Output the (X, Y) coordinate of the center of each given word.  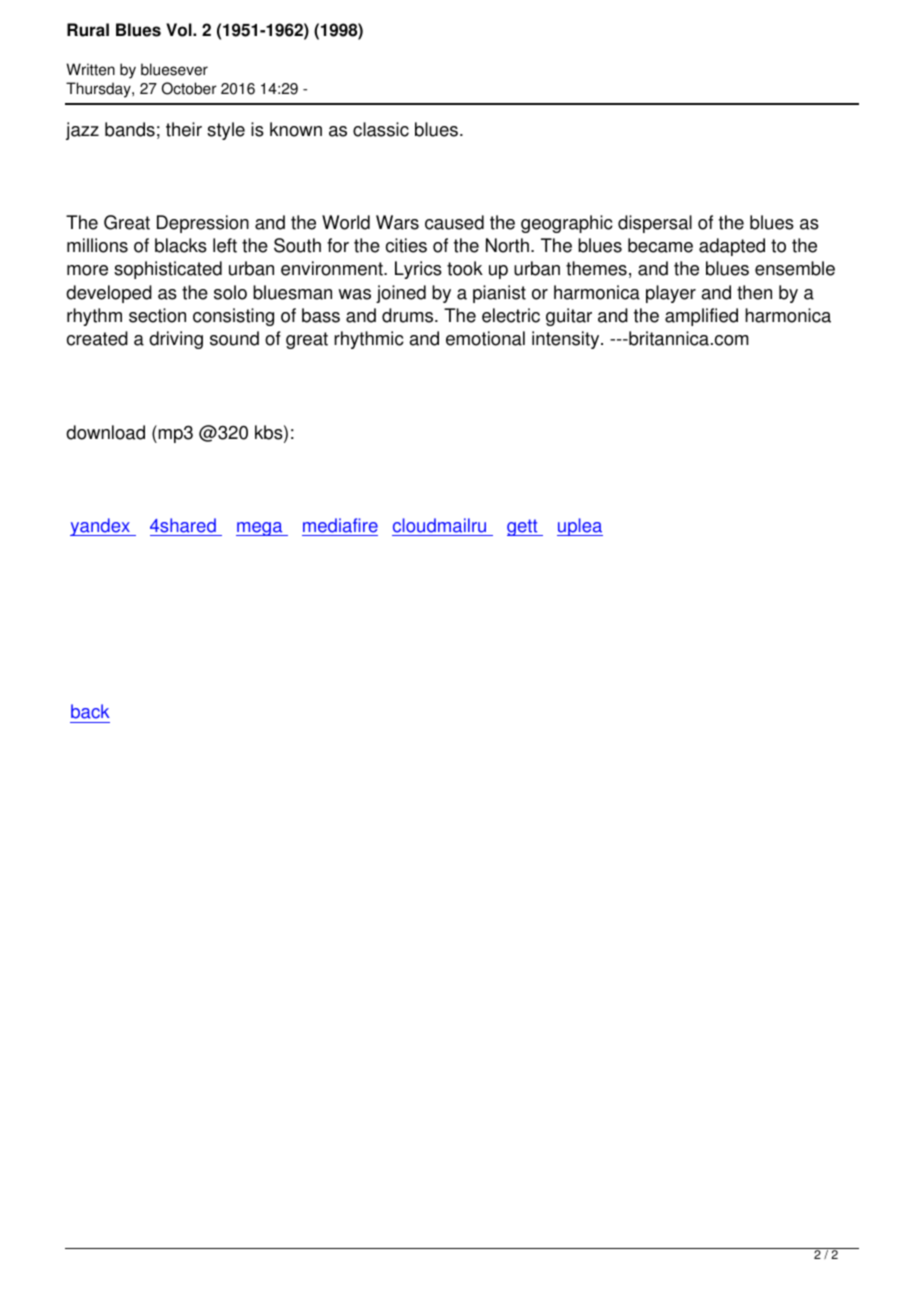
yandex (101, 527)
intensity (567, 340)
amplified (701, 317)
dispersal (655, 224)
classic (381, 129)
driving (176, 340)
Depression (203, 224)
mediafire (340, 525)
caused (454, 222)
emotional (485, 338)
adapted (732, 247)
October (189, 88)
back (90, 711)
